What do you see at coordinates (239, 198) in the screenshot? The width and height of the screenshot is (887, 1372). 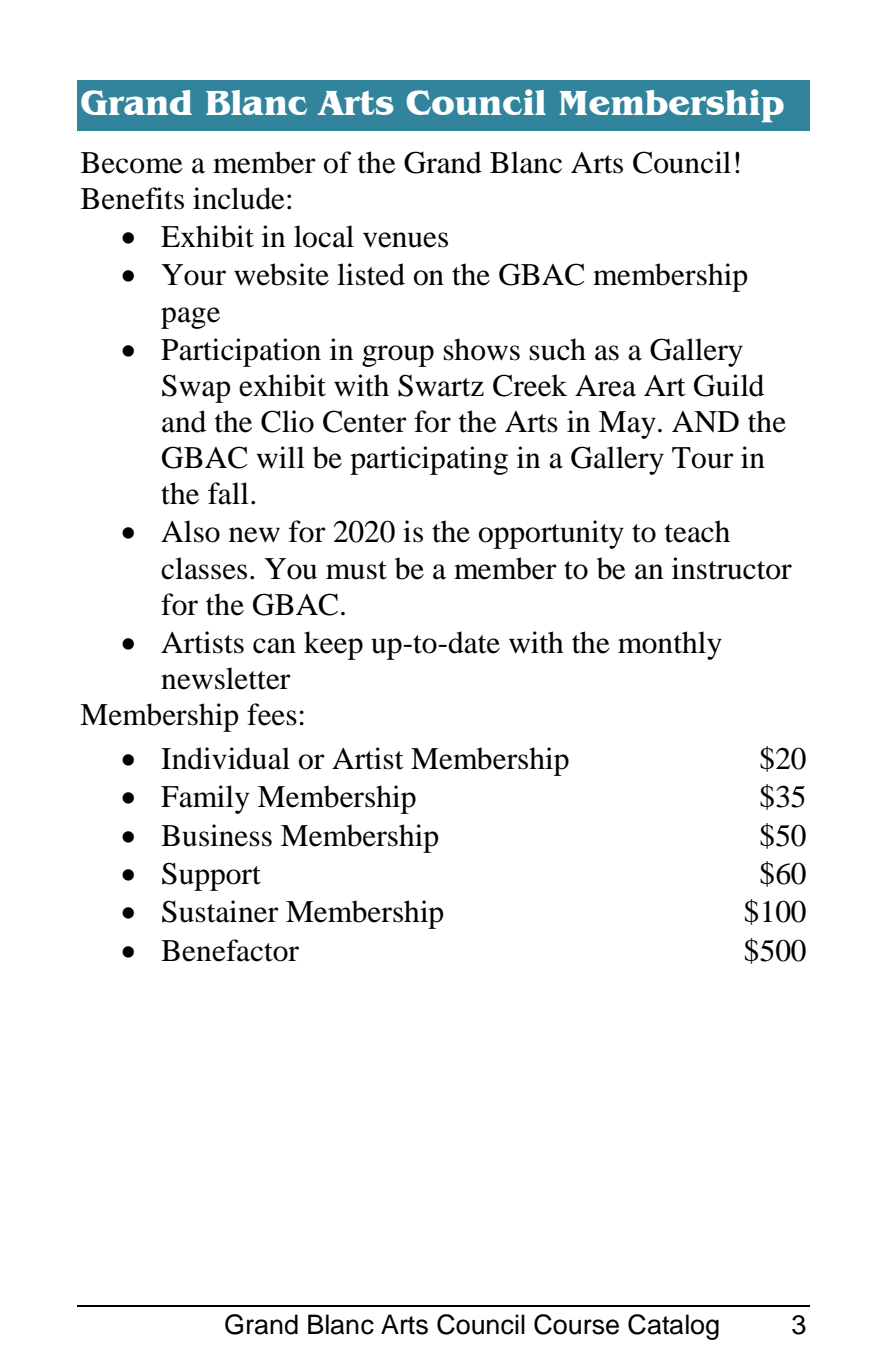 I see `include` at bounding box center [239, 198].
